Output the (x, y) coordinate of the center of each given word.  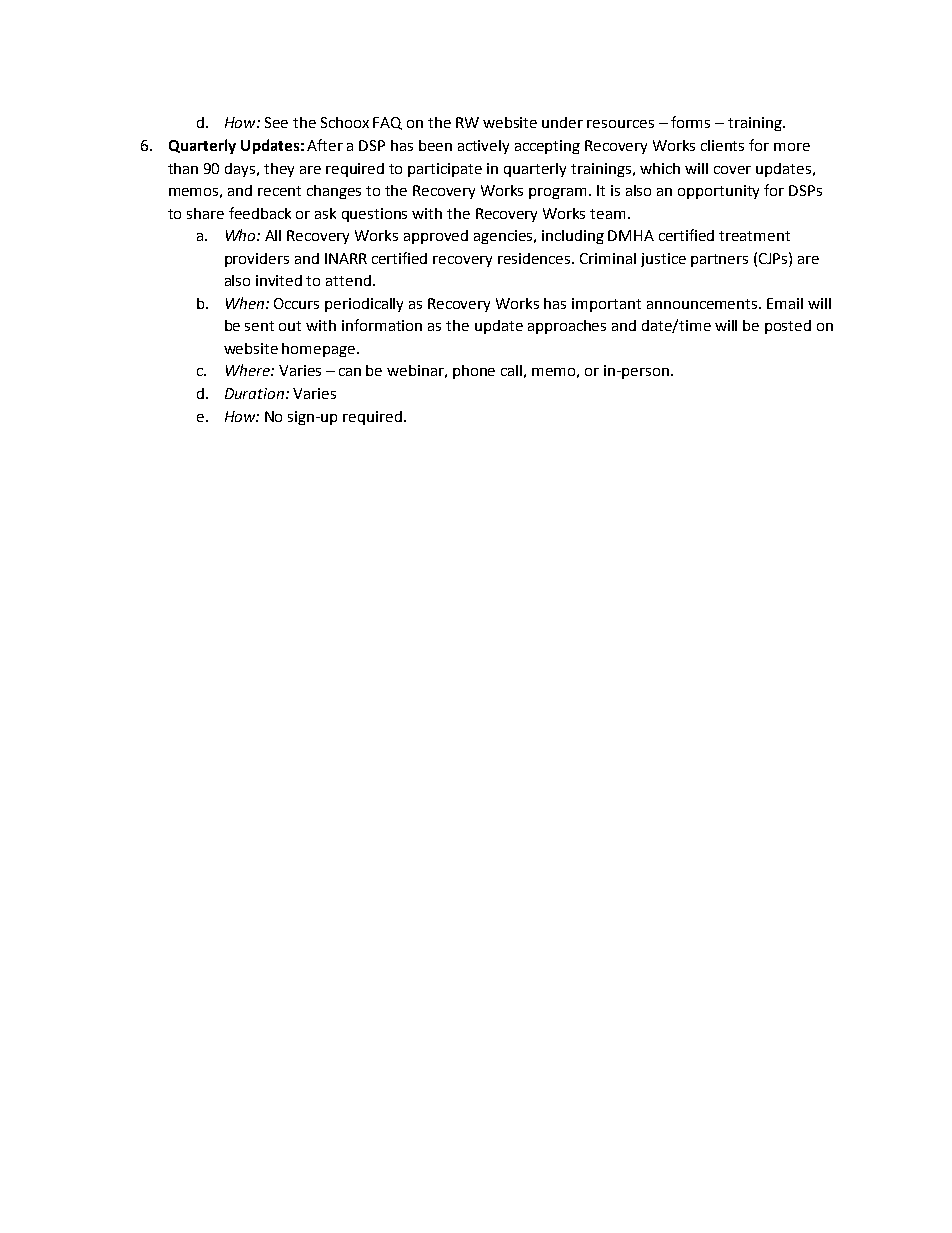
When (246, 303)
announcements (703, 304)
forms (690, 122)
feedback (260, 213)
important (606, 305)
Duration (256, 393)
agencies (505, 237)
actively (483, 147)
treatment (754, 236)
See (276, 122)
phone (474, 372)
